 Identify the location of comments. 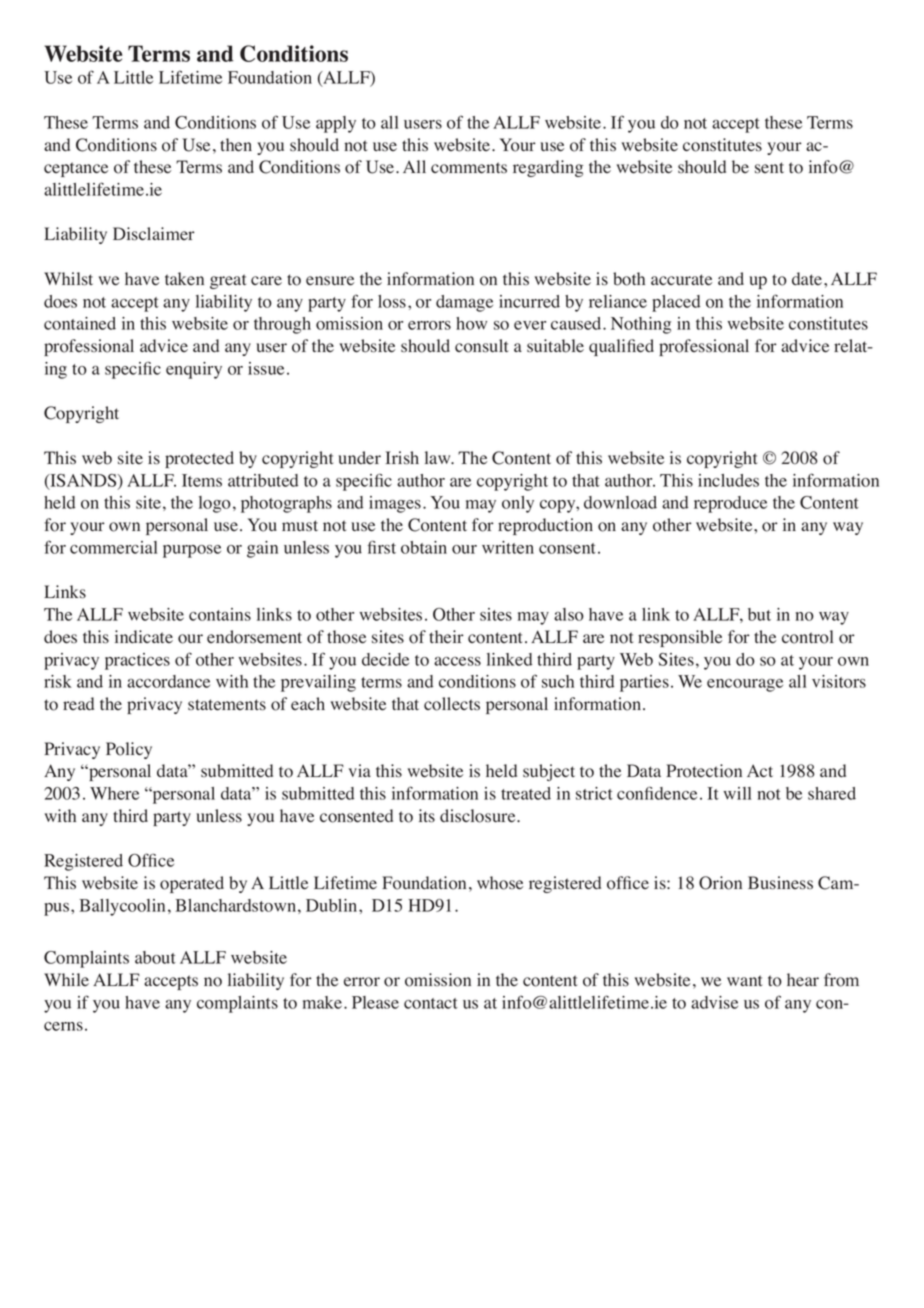
(469, 168).
